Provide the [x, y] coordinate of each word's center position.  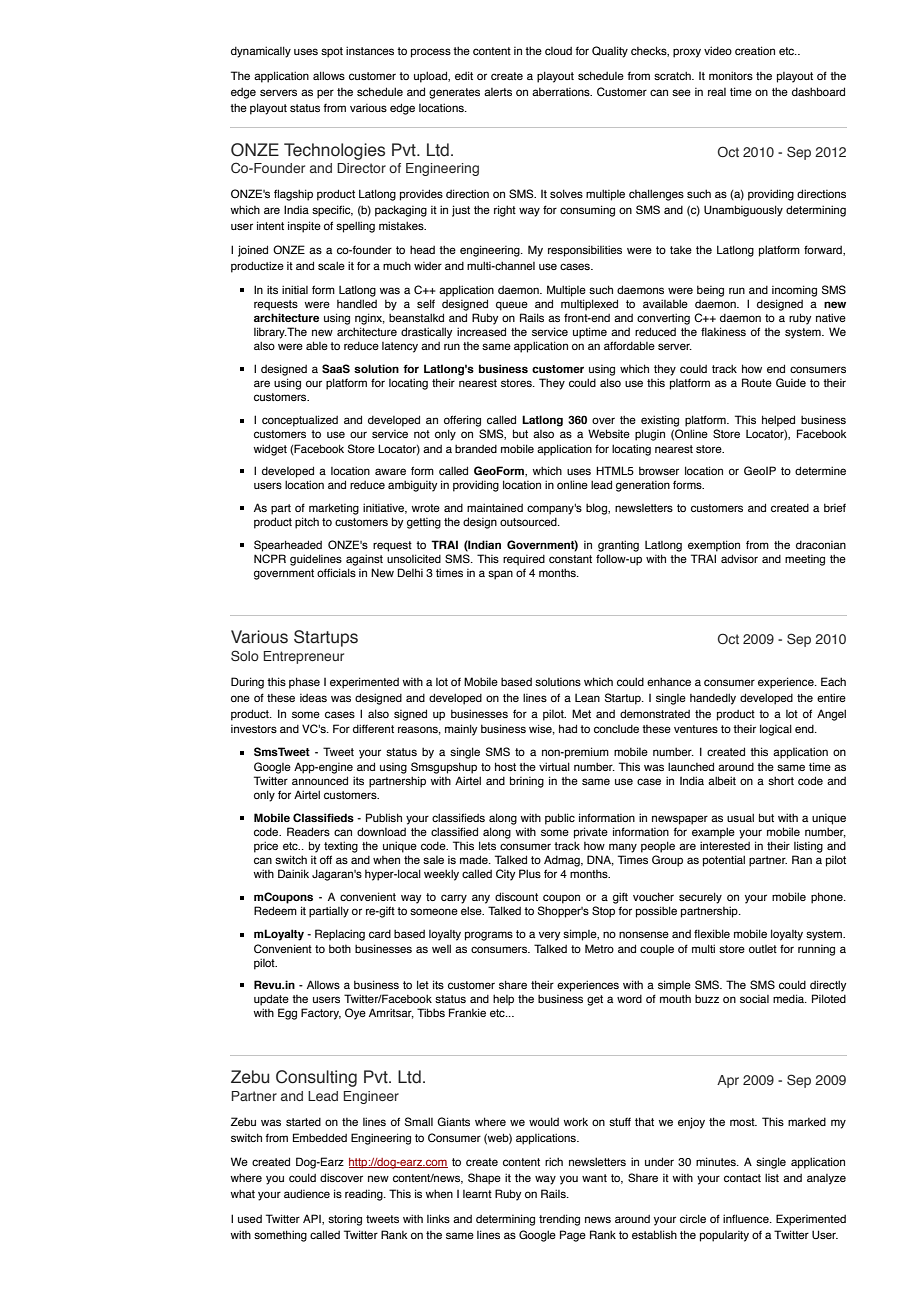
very [550, 936]
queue [512, 306]
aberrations [562, 92]
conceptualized [300, 421]
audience [307, 1193]
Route [757, 382]
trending [559, 1220]
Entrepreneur [303, 657]
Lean [587, 698]
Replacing [340, 935]
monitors [731, 75]
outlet [763, 949]
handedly [713, 699]
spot [332, 52]
